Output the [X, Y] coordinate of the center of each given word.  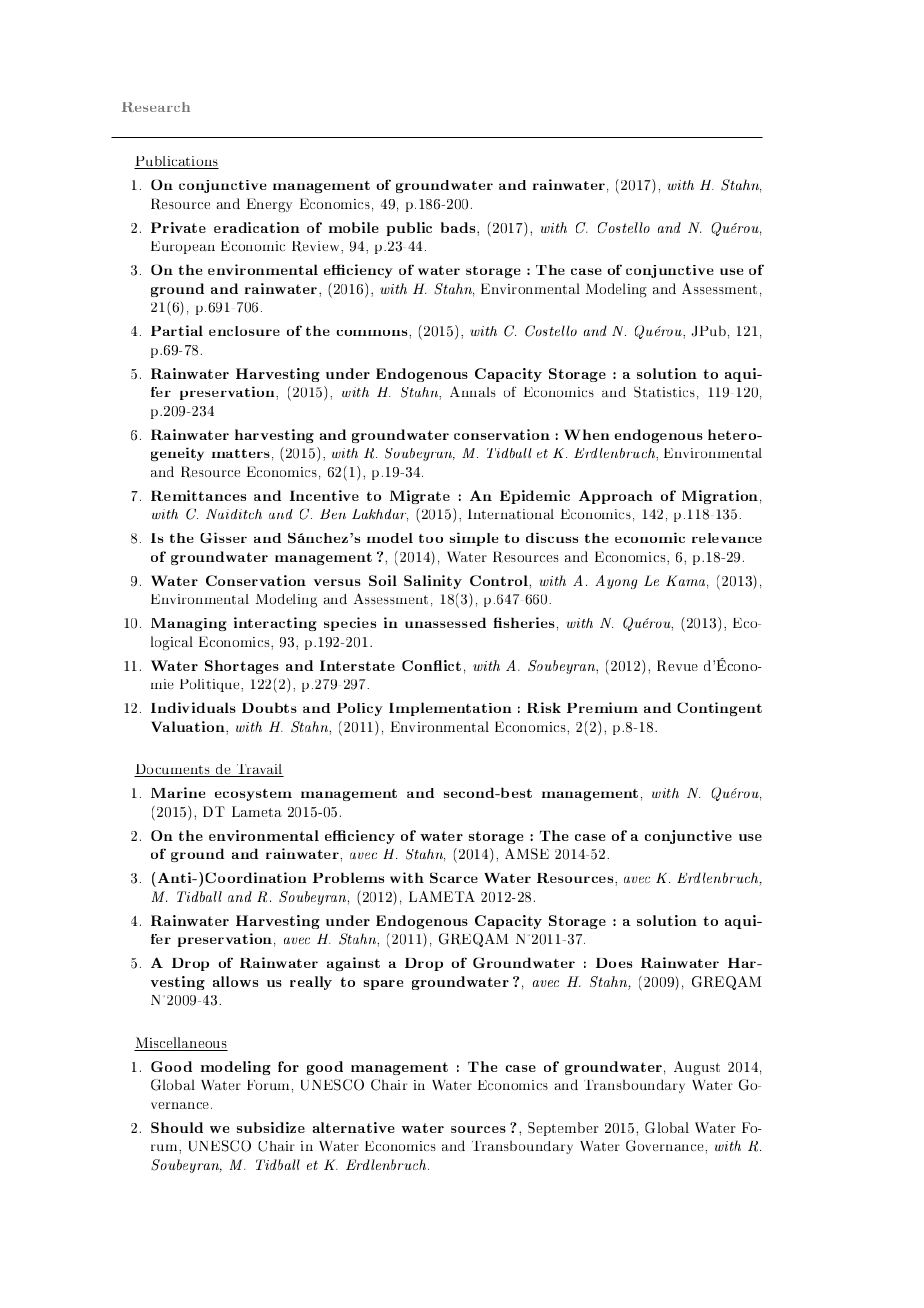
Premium [602, 707]
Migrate [420, 497]
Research [156, 107]
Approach [616, 497]
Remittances [198, 495]
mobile [354, 227]
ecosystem [253, 795]
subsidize [271, 1127]
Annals [473, 391]
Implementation [450, 709]
